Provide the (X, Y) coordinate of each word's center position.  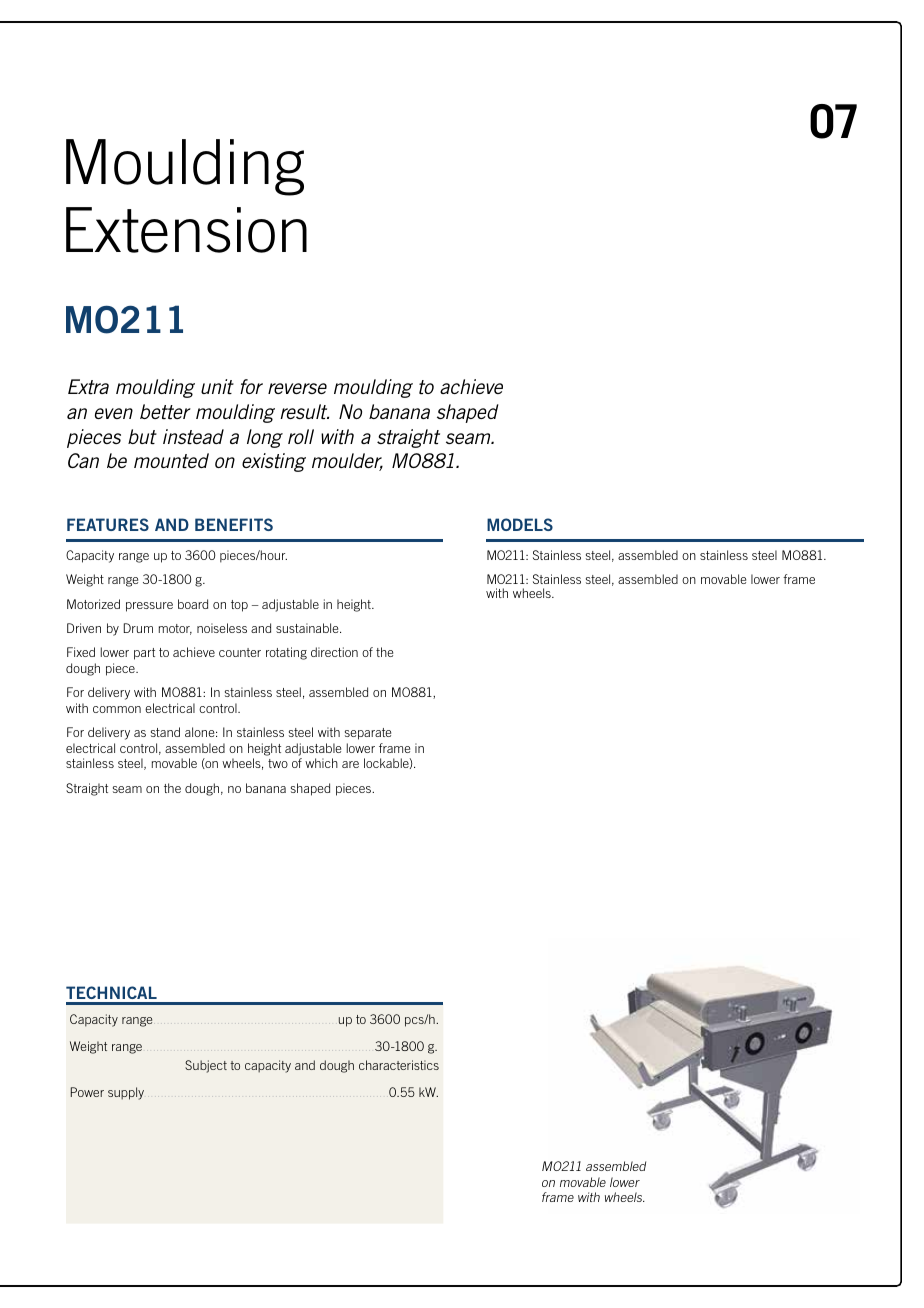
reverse (297, 388)
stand (165, 732)
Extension (186, 230)
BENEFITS (234, 524)
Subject (206, 1066)
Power (87, 1092)
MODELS (520, 524)
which (321, 763)
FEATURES (108, 524)
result (304, 411)
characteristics (399, 1065)
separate (368, 734)
